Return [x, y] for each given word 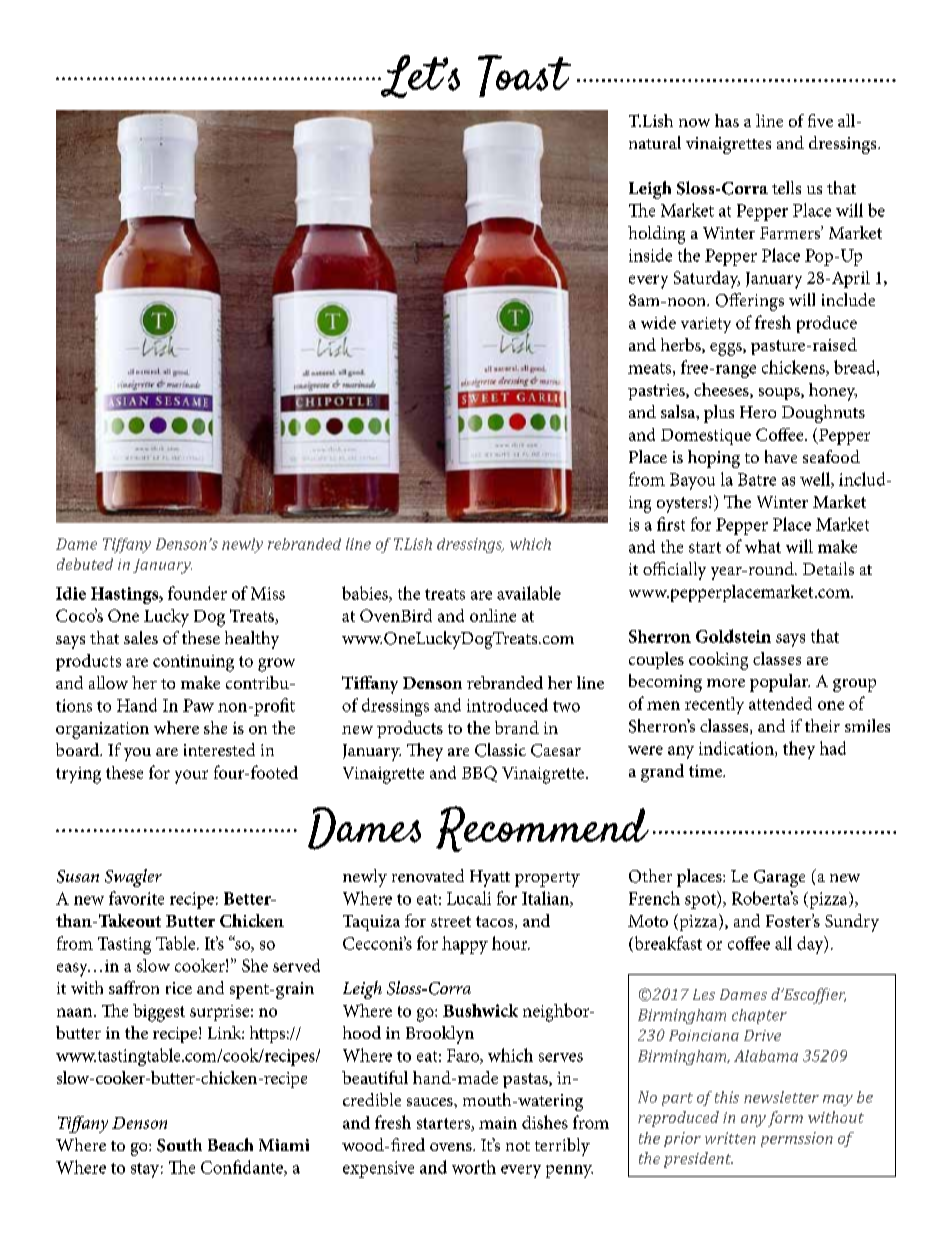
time [706, 771]
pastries [657, 392]
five [820, 120]
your [191, 777]
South [179, 1145]
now [694, 123]
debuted [85, 564]
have [781, 456]
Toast [524, 76]
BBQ [479, 774]
